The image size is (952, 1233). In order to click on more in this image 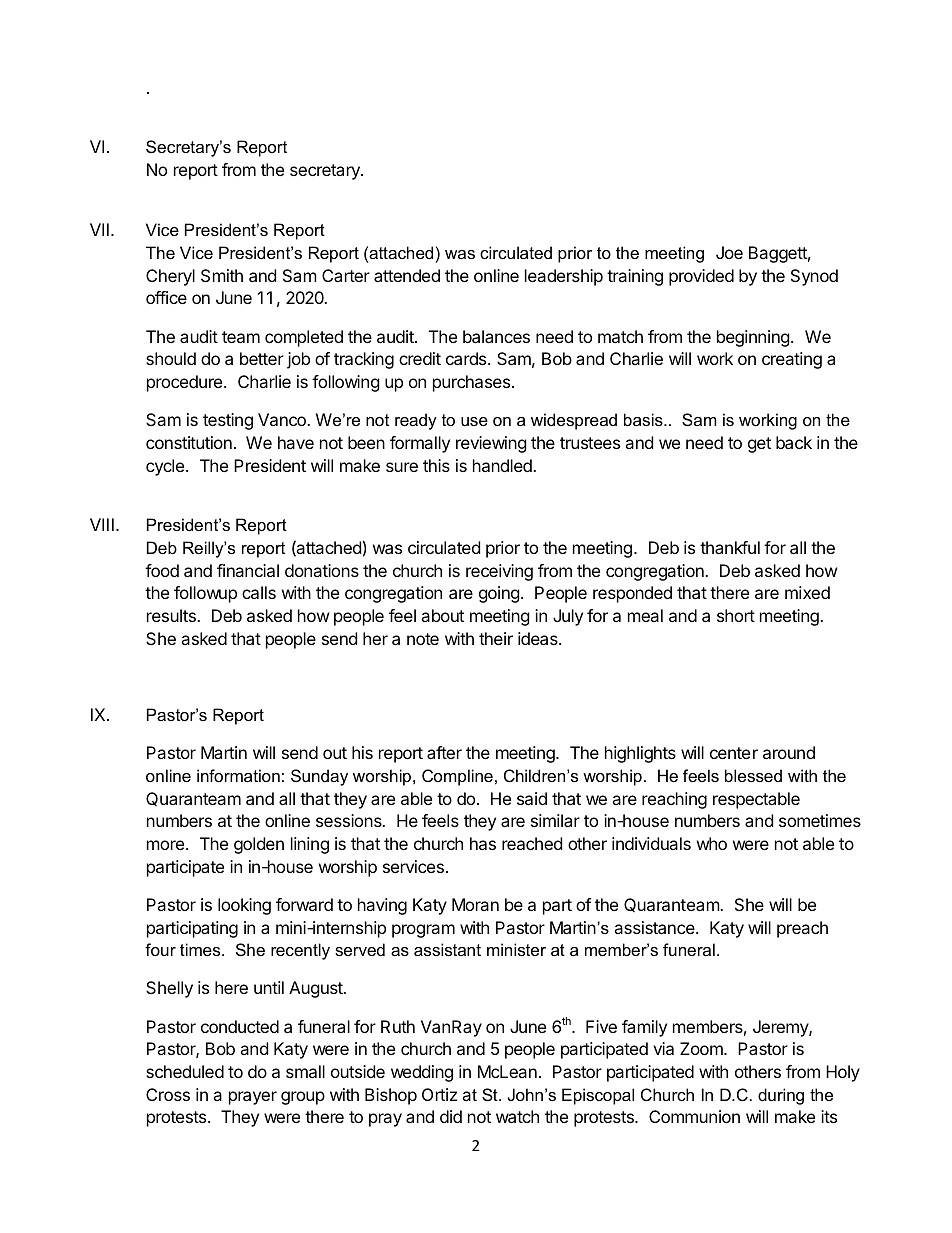, I will do `click(165, 845)`.
